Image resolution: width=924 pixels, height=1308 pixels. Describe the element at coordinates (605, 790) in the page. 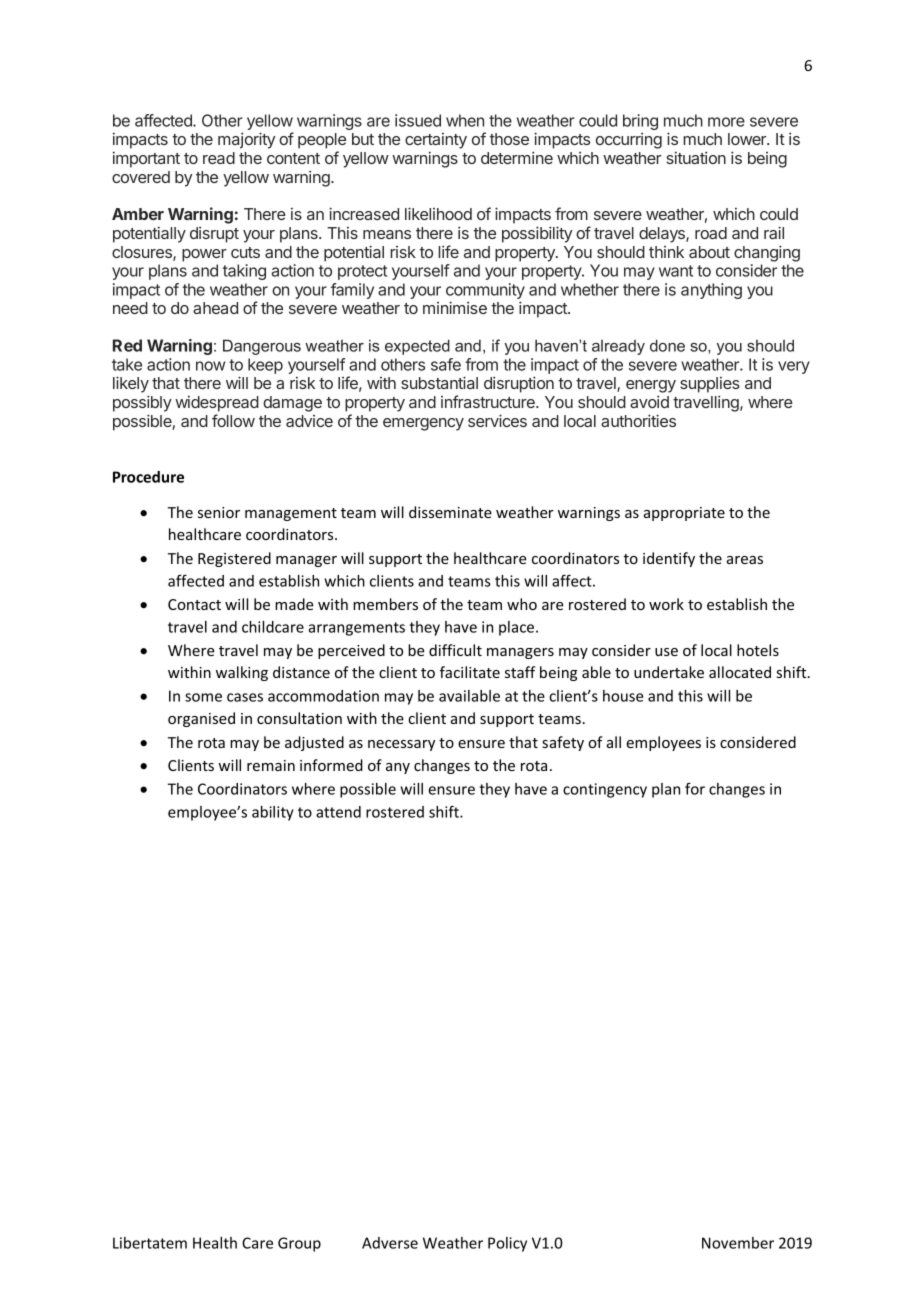

I see `contingency` at that location.
